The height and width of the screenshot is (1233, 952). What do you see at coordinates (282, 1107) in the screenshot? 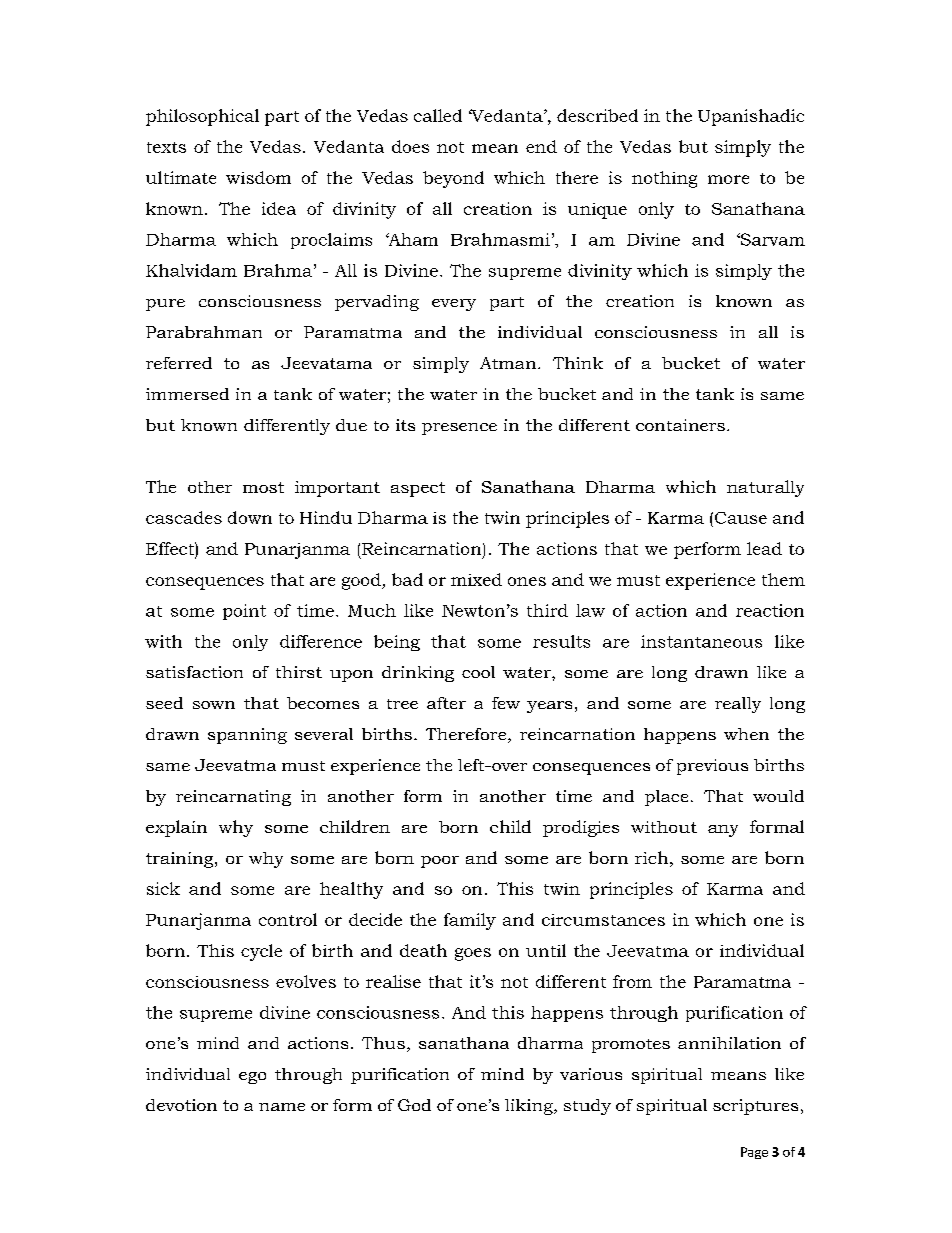
I see `name` at bounding box center [282, 1107].
